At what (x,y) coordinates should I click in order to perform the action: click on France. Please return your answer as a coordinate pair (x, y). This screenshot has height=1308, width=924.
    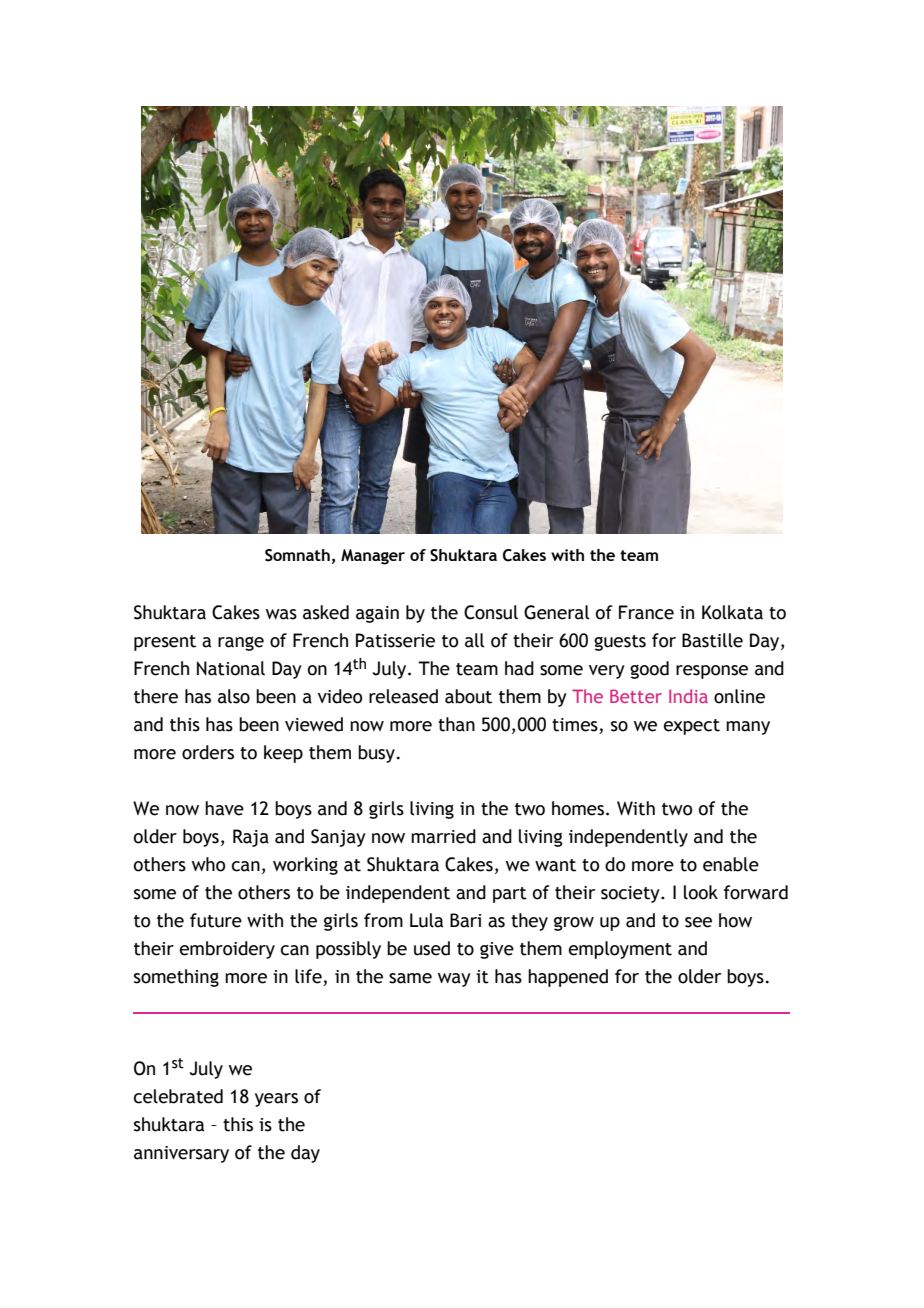
    Looking at the image, I should click on (646, 612).
